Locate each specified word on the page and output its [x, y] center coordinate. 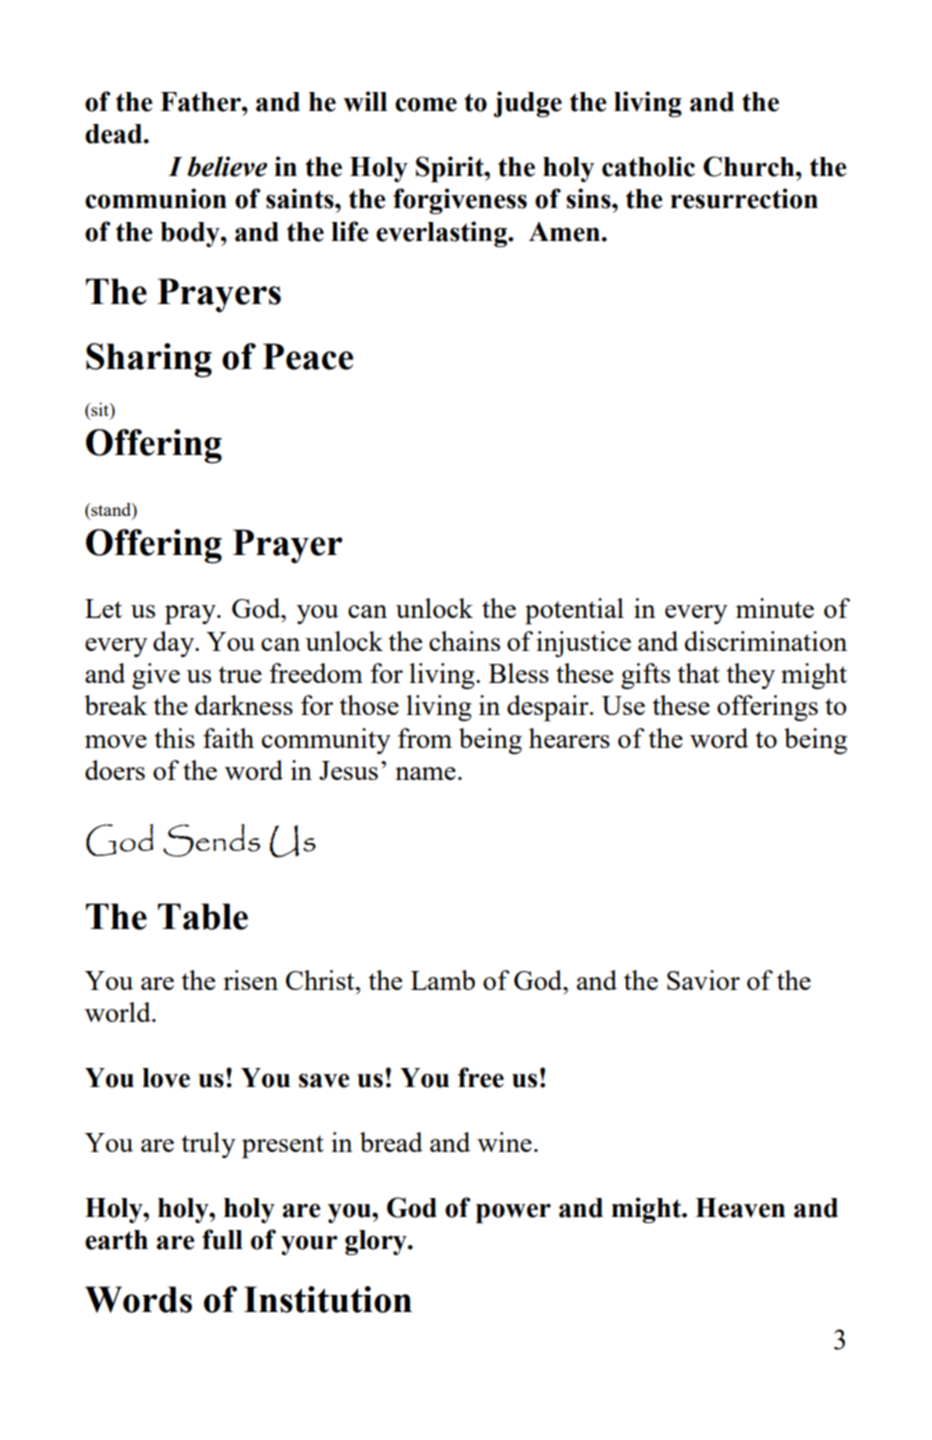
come [426, 104]
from [425, 738]
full [222, 1239]
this [175, 738]
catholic [648, 166]
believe [227, 166]
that [699, 673]
